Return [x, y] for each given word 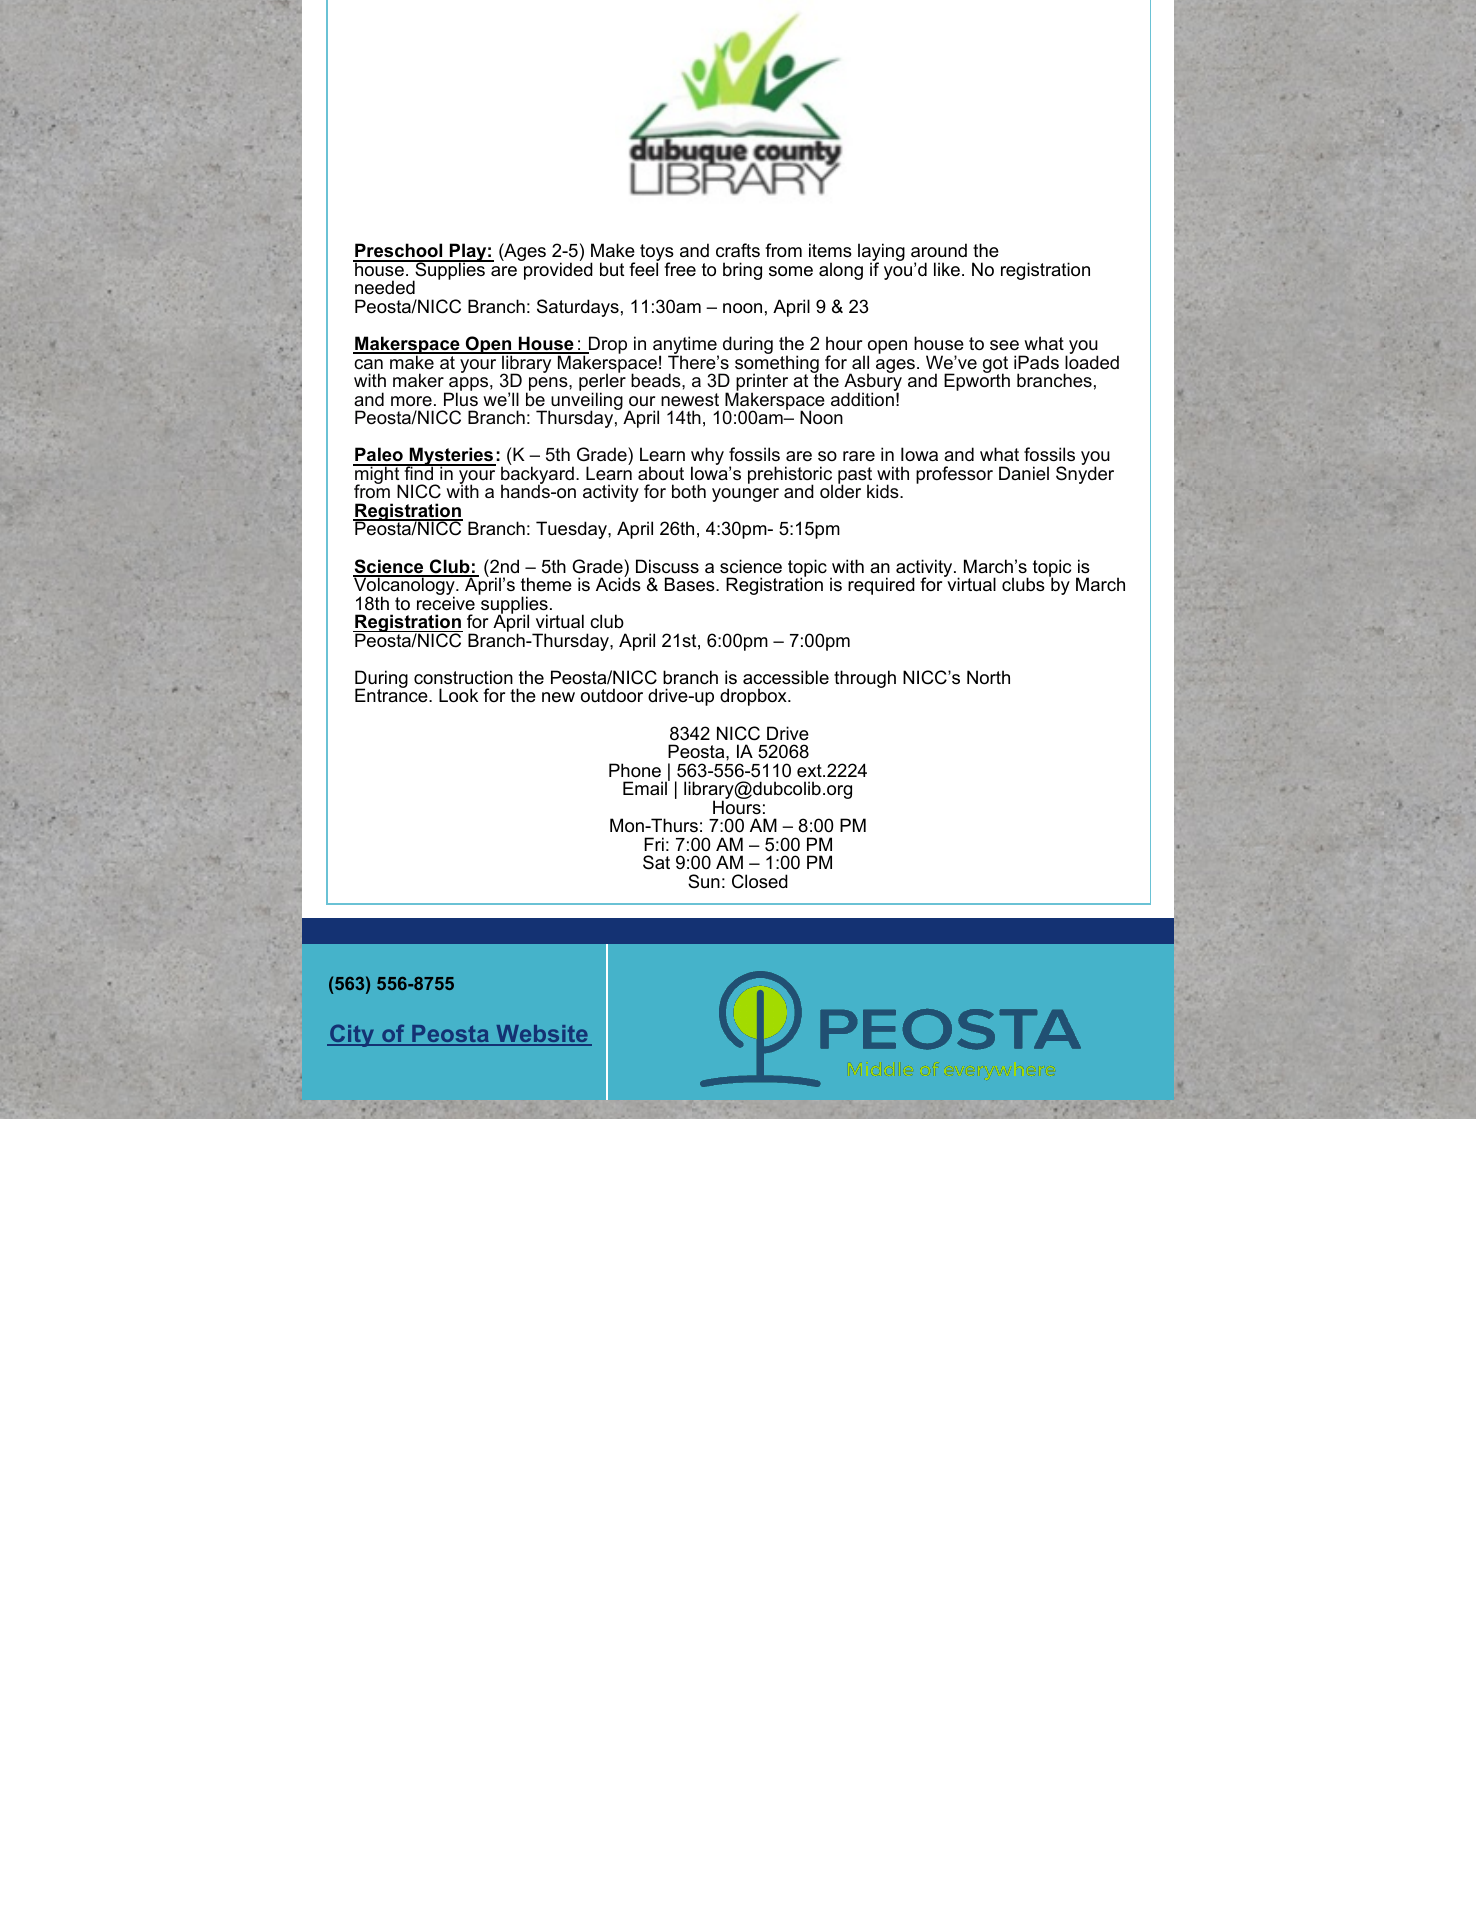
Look [458, 695]
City [352, 1036]
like [947, 269]
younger [745, 495]
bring [742, 271]
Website [542, 1035]
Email [646, 787]
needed [385, 287]
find [418, 472]
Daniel [1024, 473]
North [988, 677]
